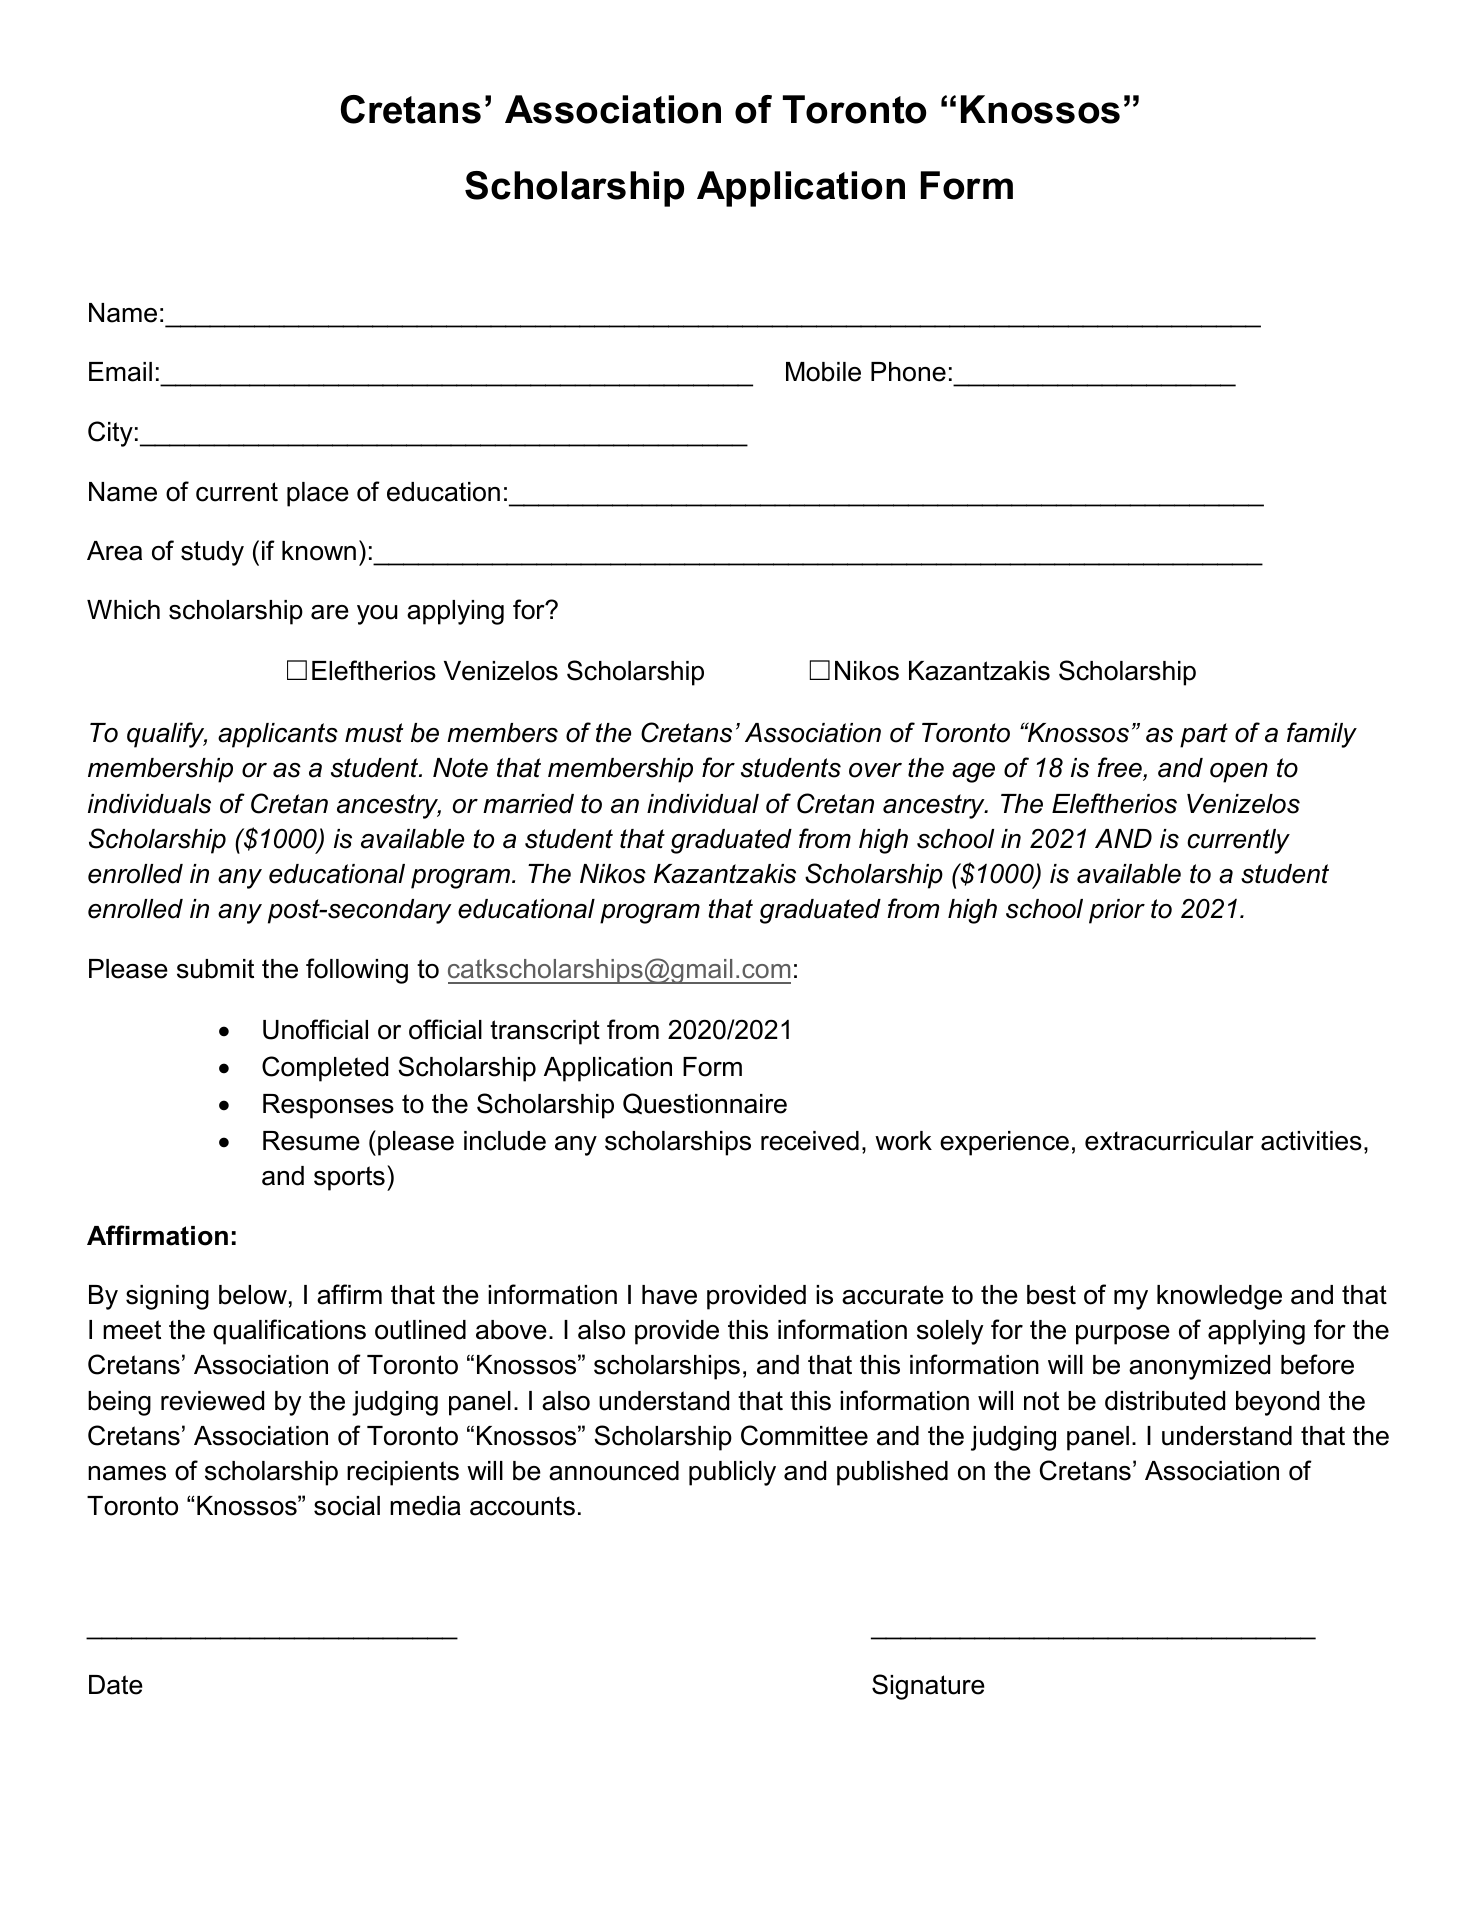 The height and width of the document is (1917, 1481). What do you see at coordinates (804, 1435) in the document?
I see `Committee` at bounding box center [804, 1435].
